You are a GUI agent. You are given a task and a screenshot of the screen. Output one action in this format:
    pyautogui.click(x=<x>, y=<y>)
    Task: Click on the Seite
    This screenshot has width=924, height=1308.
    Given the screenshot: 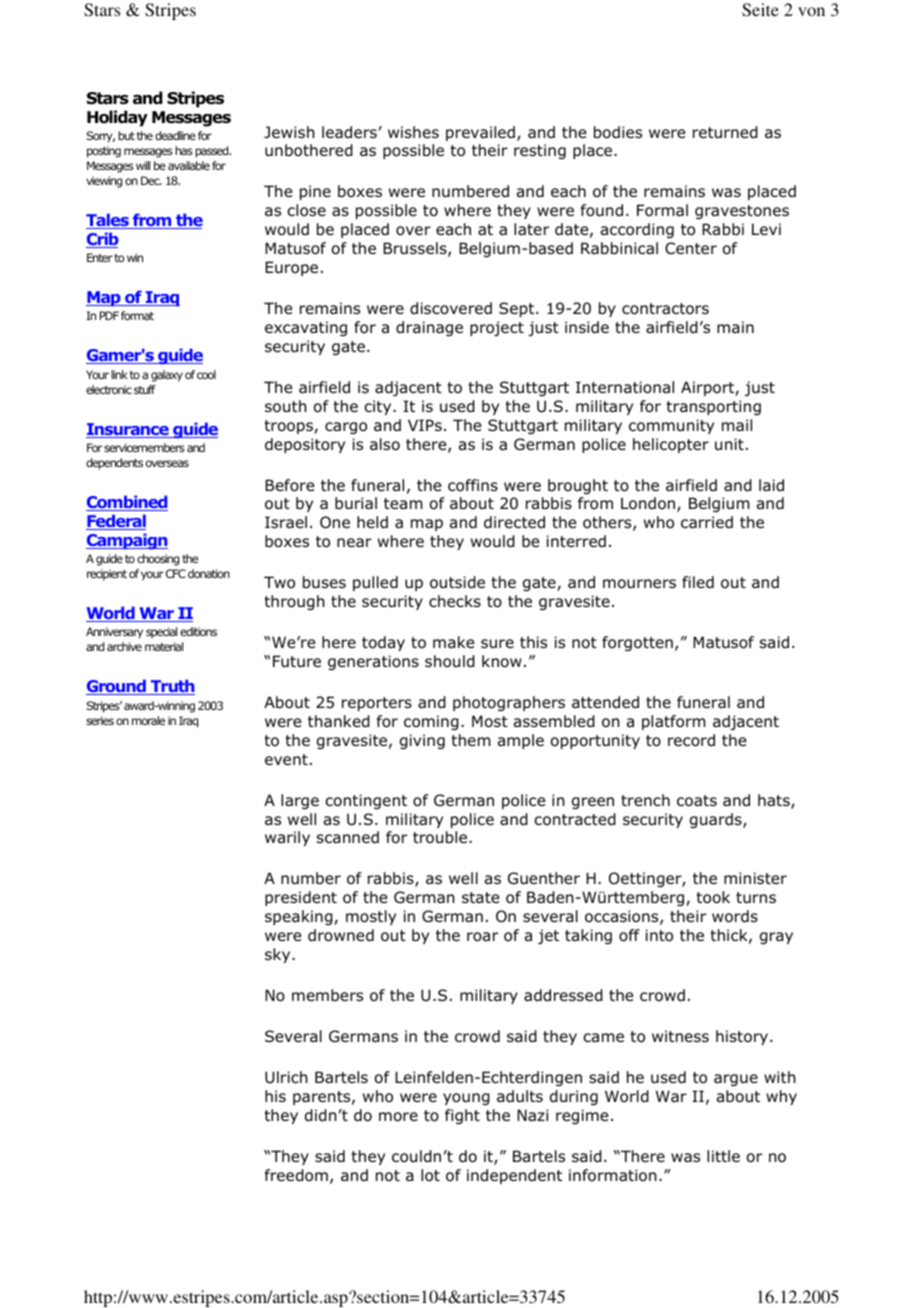 What is the action you would take?
    pyautogui.click(x=760, y=10)
